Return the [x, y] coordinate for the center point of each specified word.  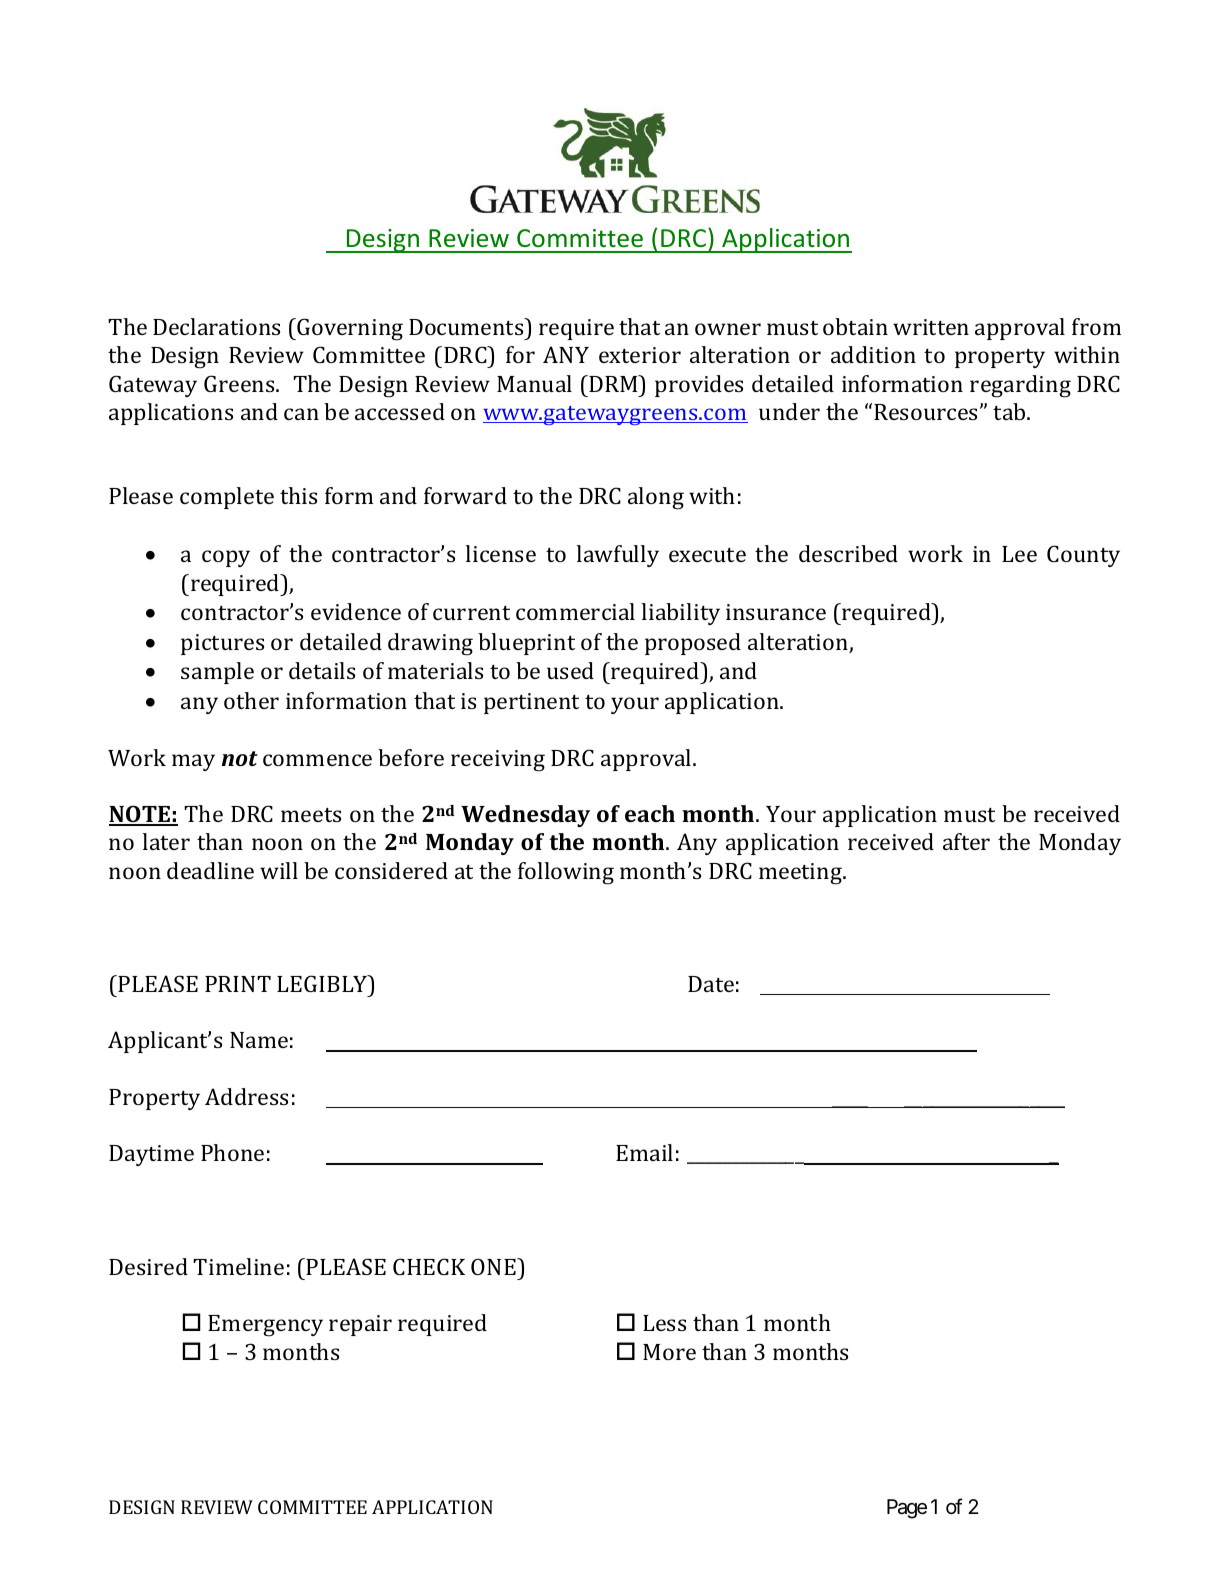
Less [664, 1323]
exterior [640, 355]
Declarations [216, 326]
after [966, 841]
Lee [1019, 554]
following [566, 873]
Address [246, 1096]
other [251, 700]
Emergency [265, 1326]
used [570, 670]
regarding [1020, 386]
